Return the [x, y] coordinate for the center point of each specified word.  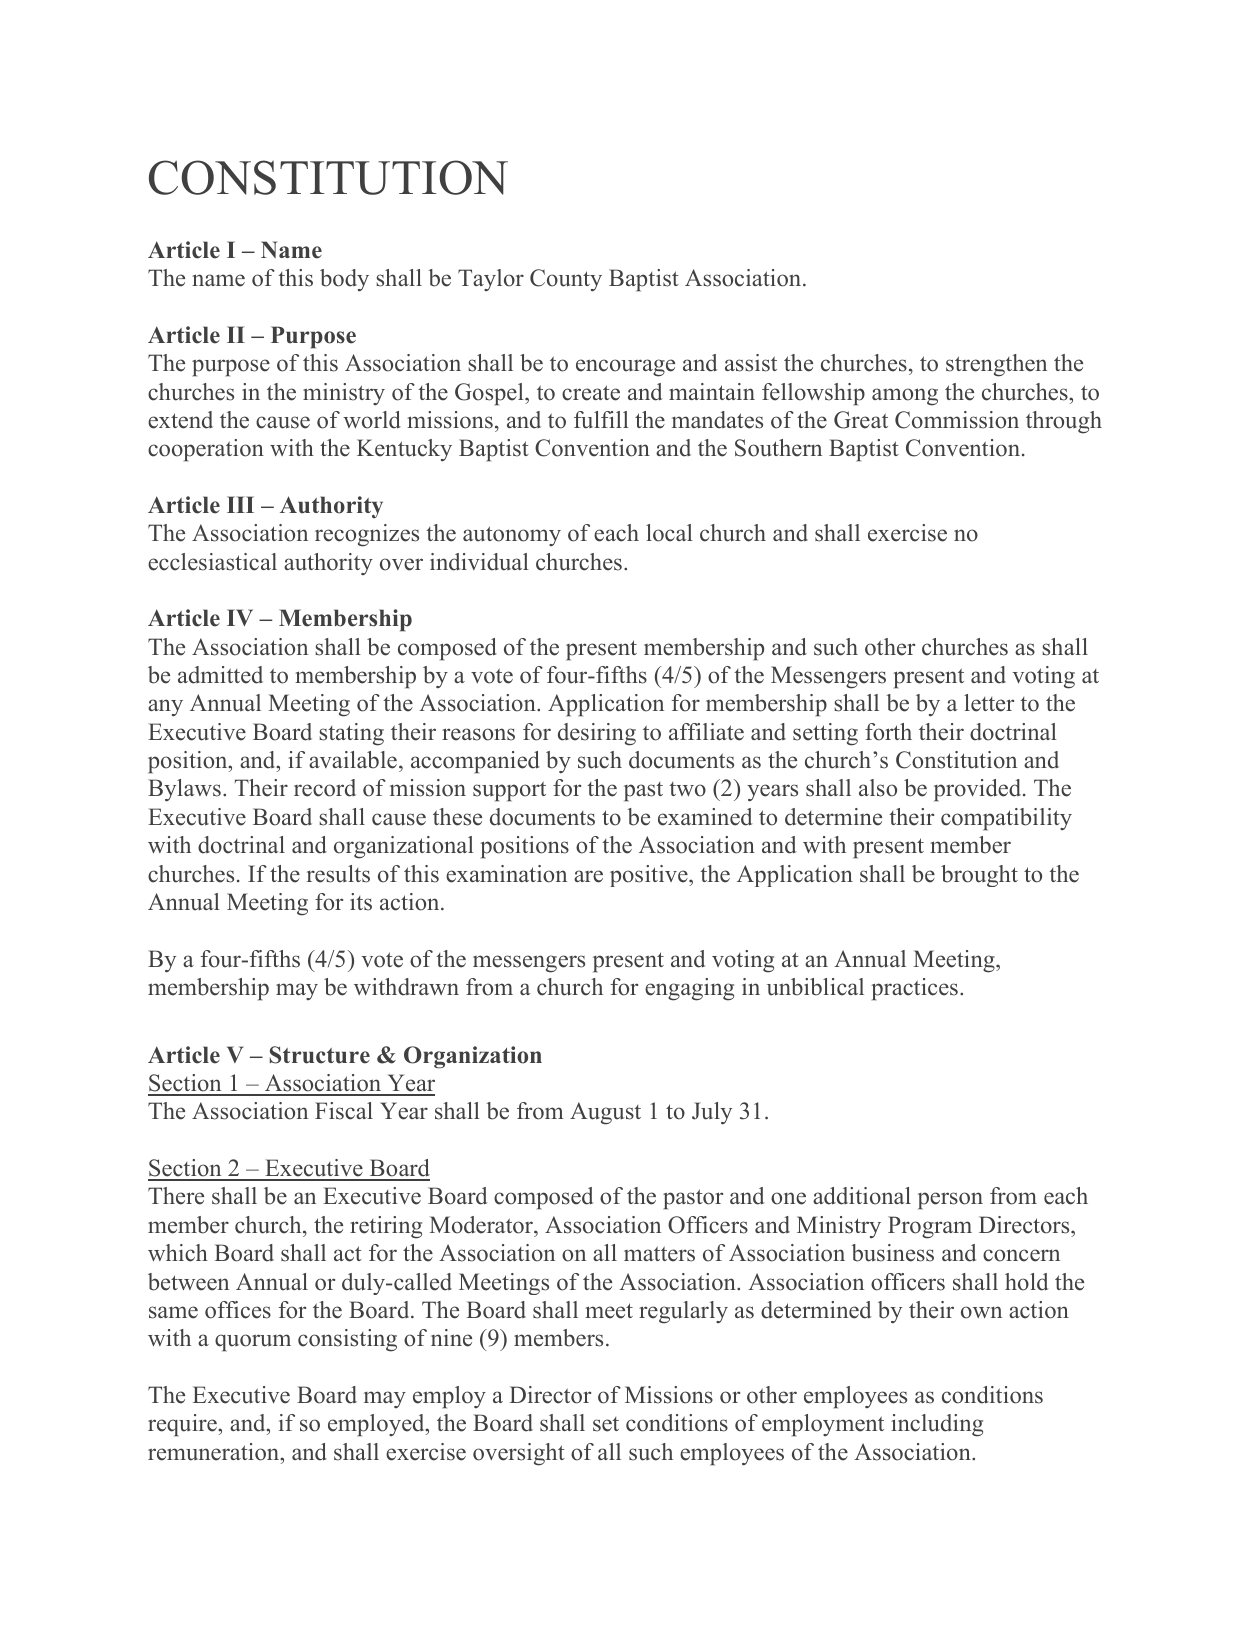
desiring [597, 734]
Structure [320, 1055]
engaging [689, 989]
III [240, 504]
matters [659, 1254]
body [344, 280]
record [325, 788]
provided [979, 790]
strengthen [996, 365]
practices [914, 989]
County [566, 280]
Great [861, 420]
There [176, 1196]
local [669, 533]
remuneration [215, 1452]
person [950, 1201]
